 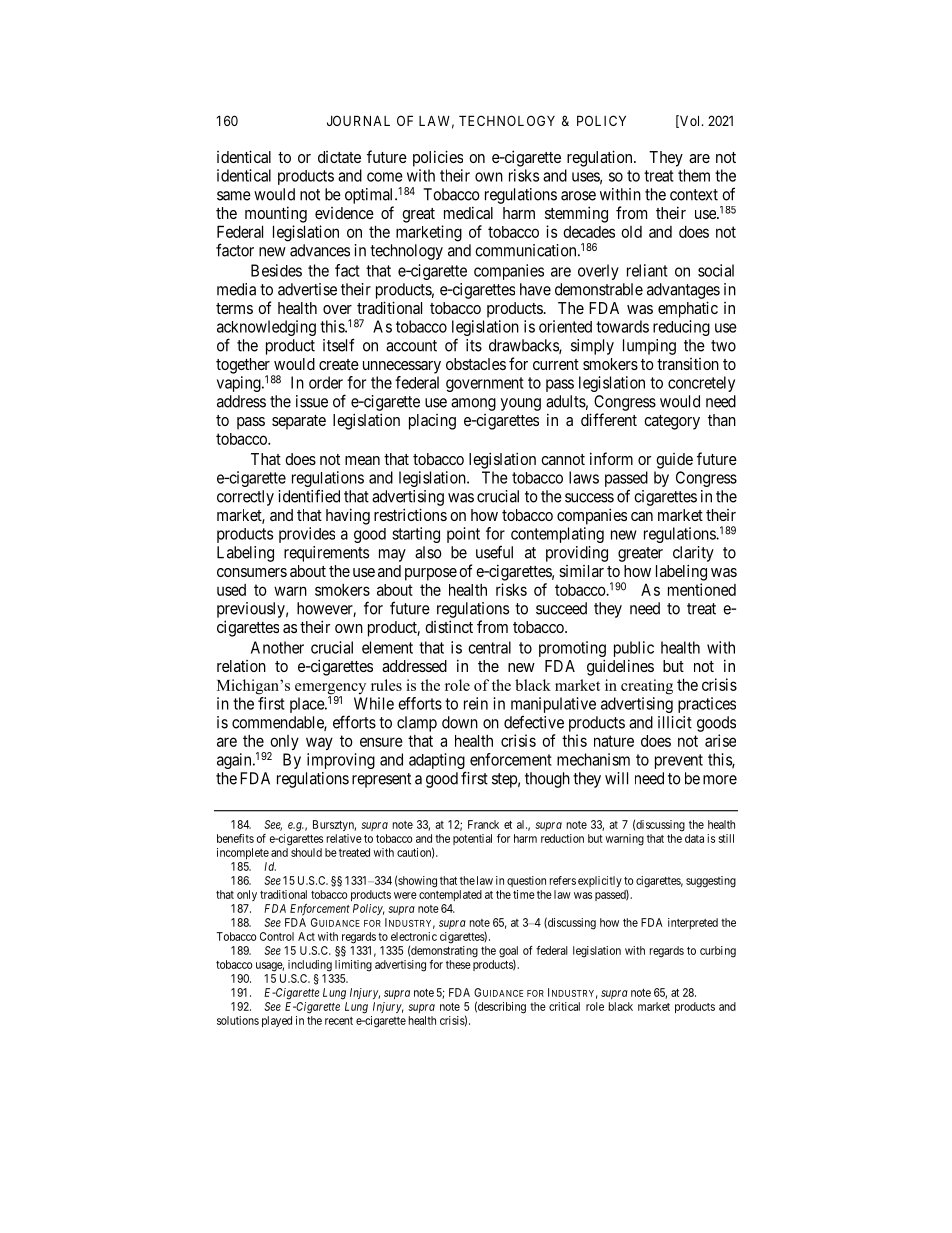 What do you see at coordinates (718, 952) in the screenshot?
I see `curbing` at bounding box center [718, 952].
